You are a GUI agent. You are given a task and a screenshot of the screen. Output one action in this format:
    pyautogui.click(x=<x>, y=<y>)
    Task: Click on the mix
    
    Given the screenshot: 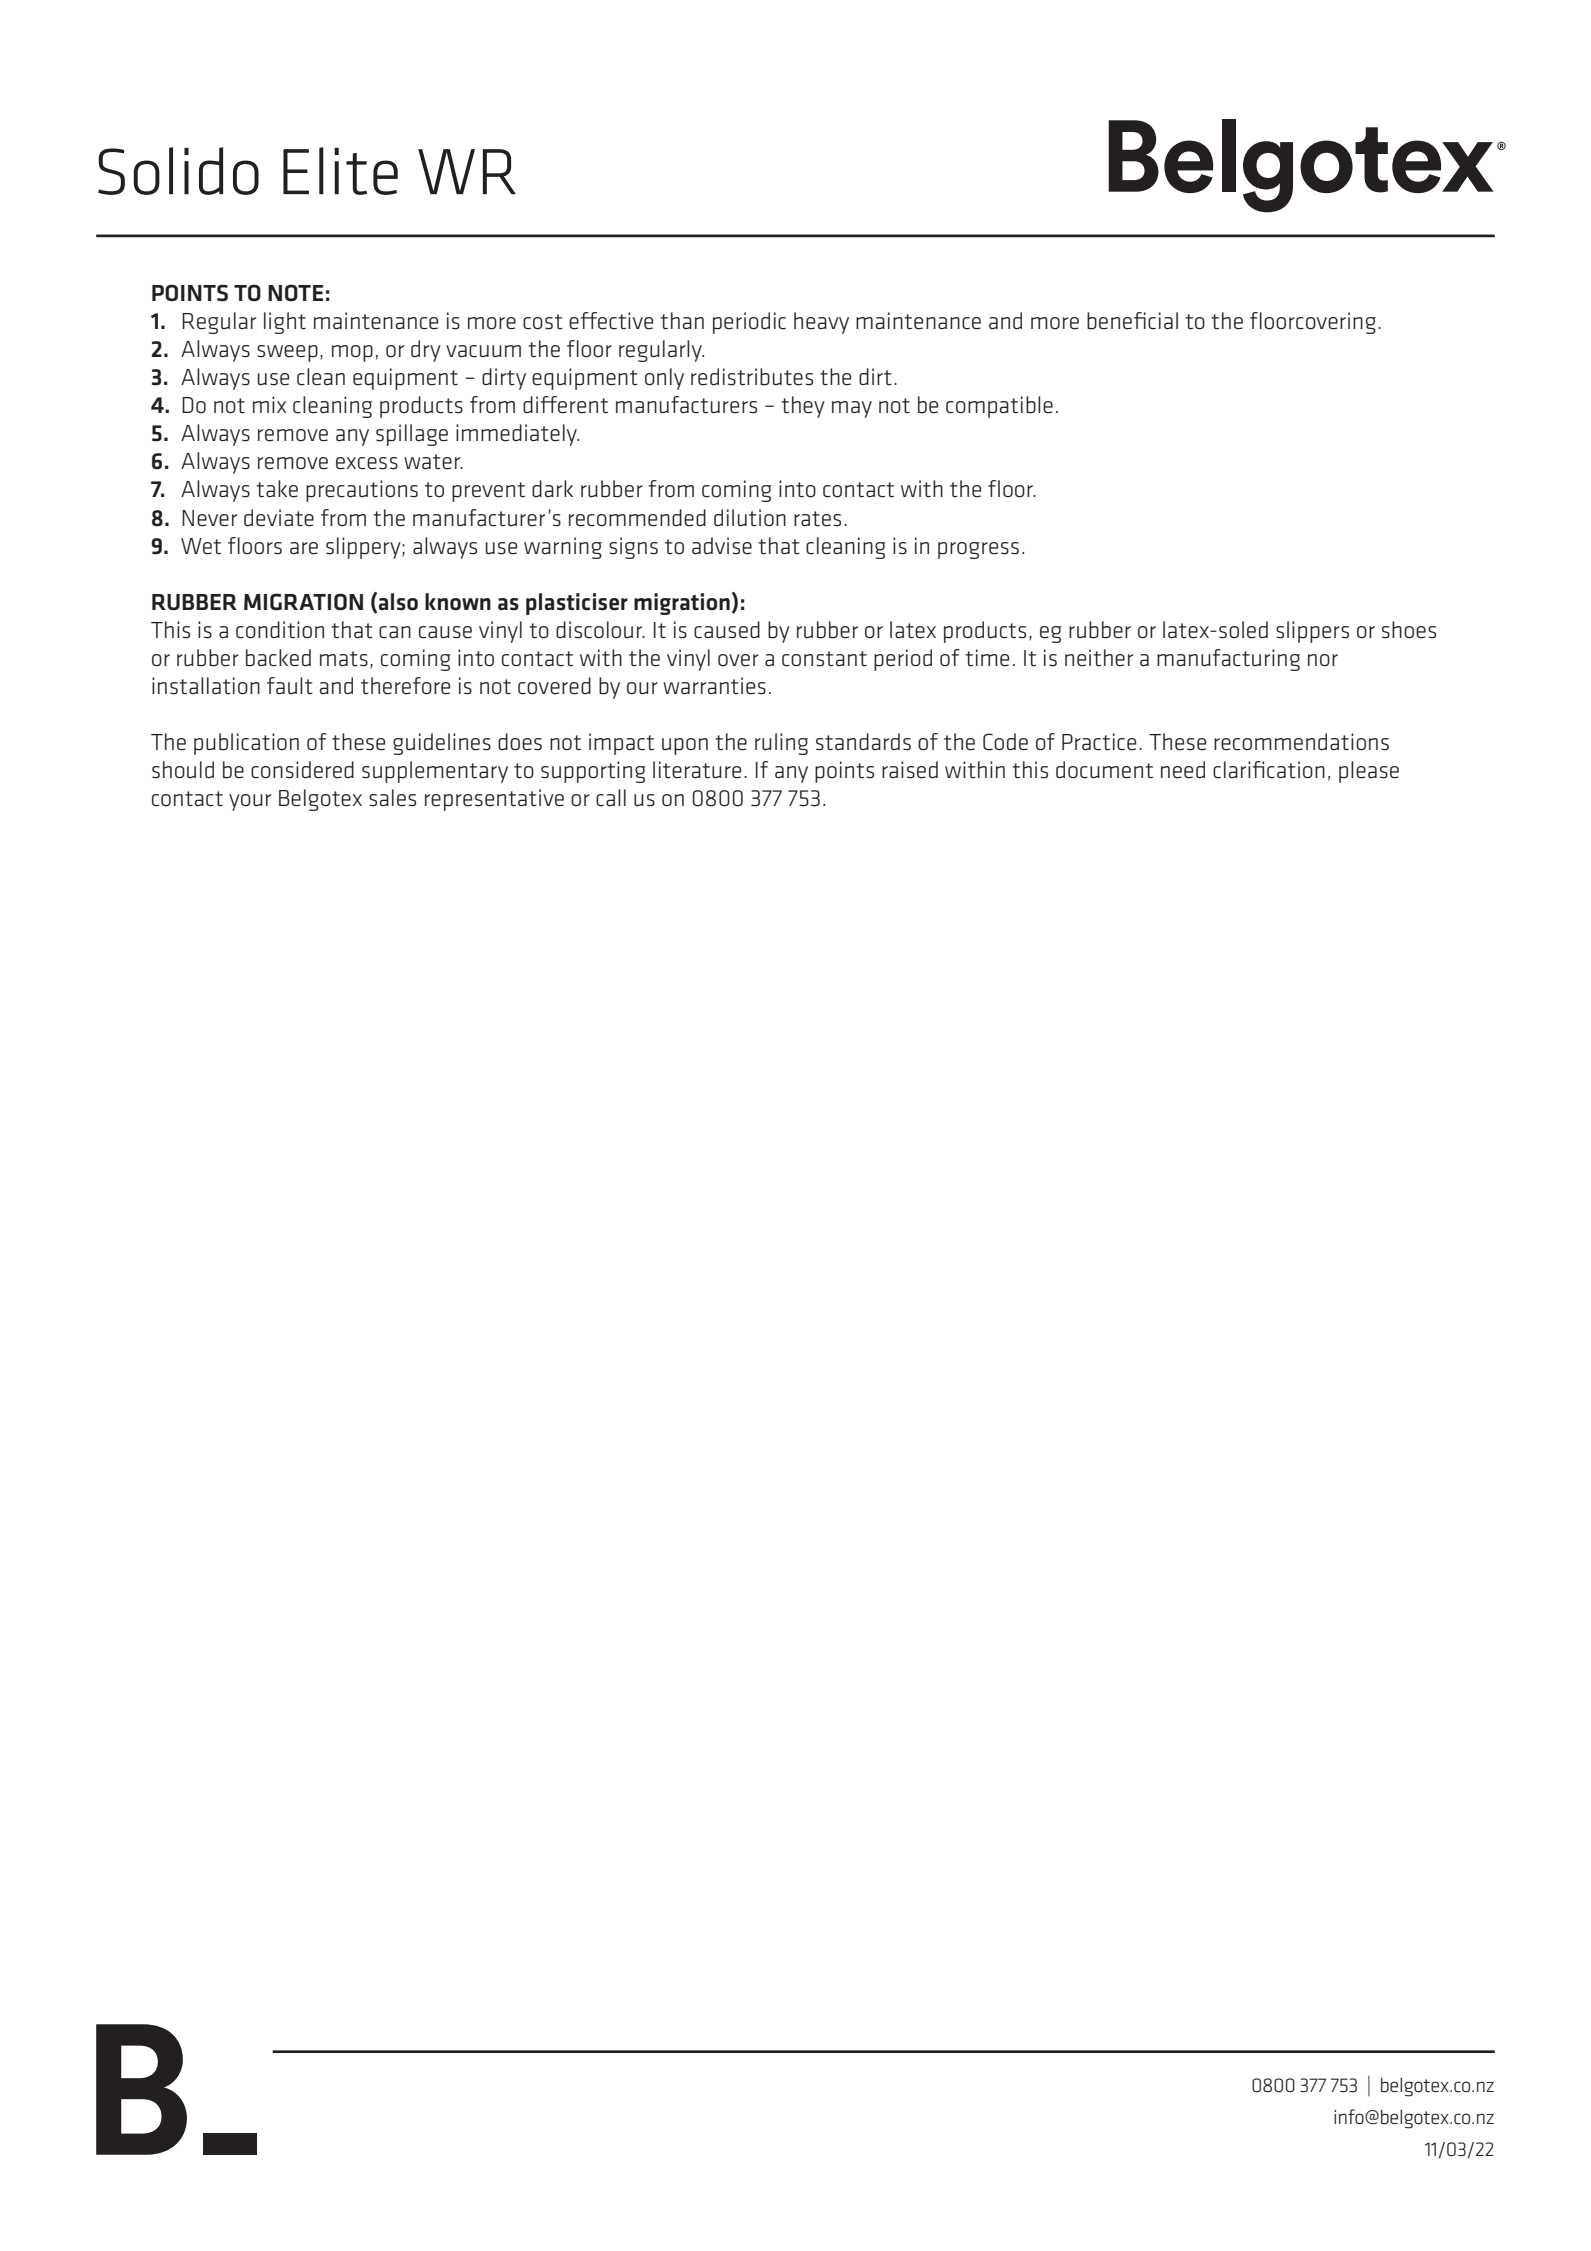 What is the action you would take?
    pyautogui.click(x=269, y=404)
